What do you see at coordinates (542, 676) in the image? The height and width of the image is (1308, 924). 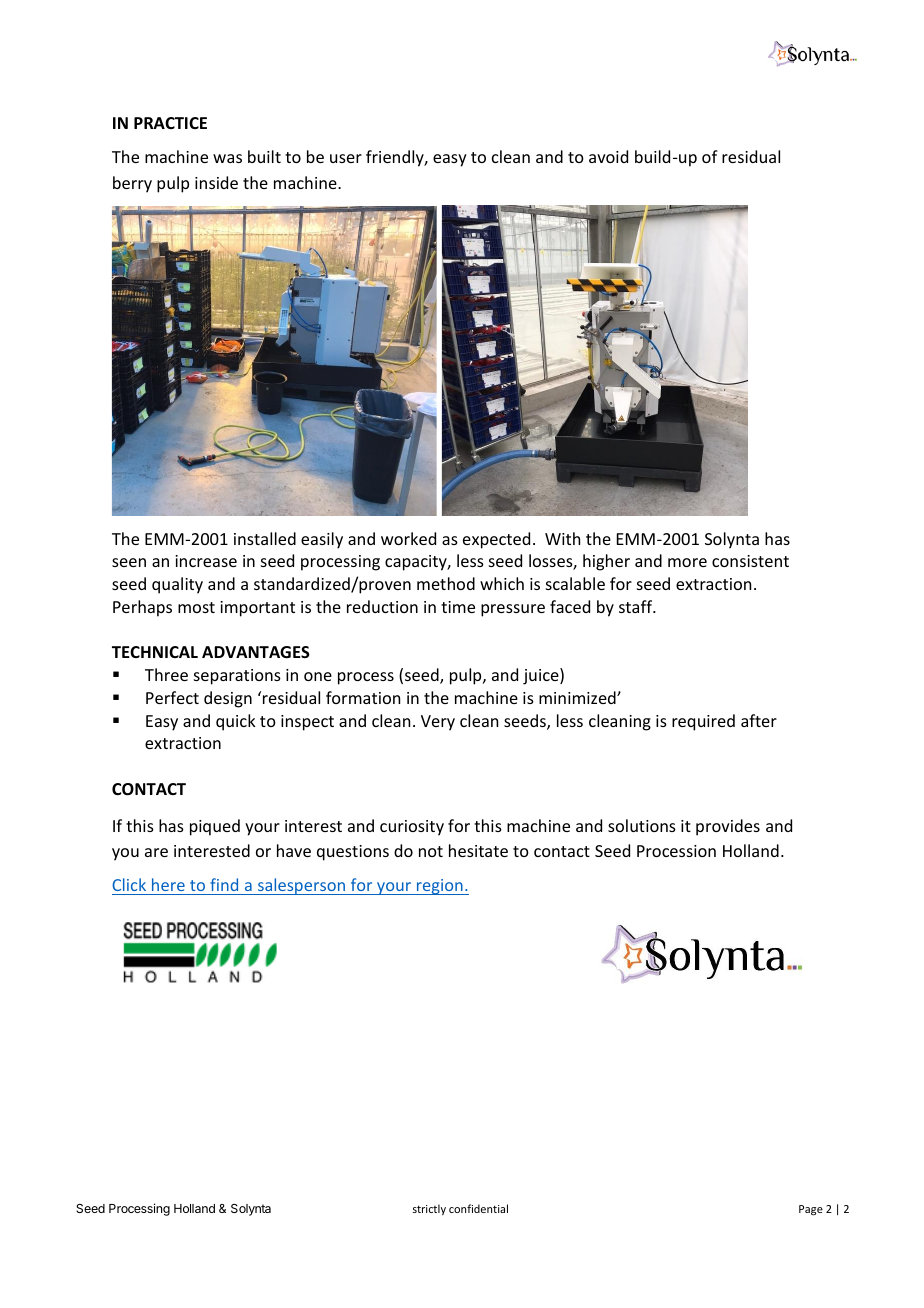 I see `juice` at bounding box center [542, 676].
